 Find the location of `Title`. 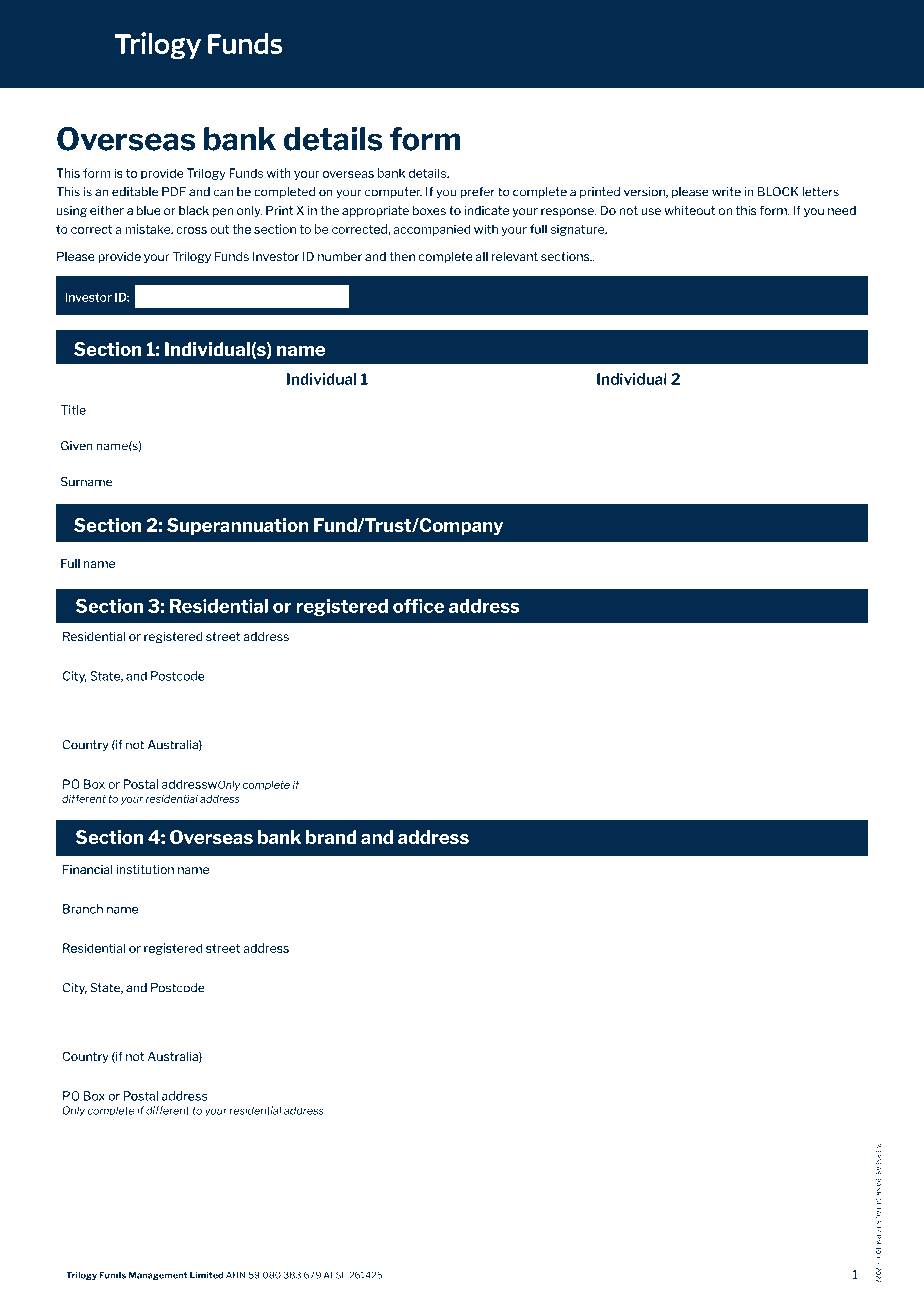

Title is located at coordinates (73, 410).
